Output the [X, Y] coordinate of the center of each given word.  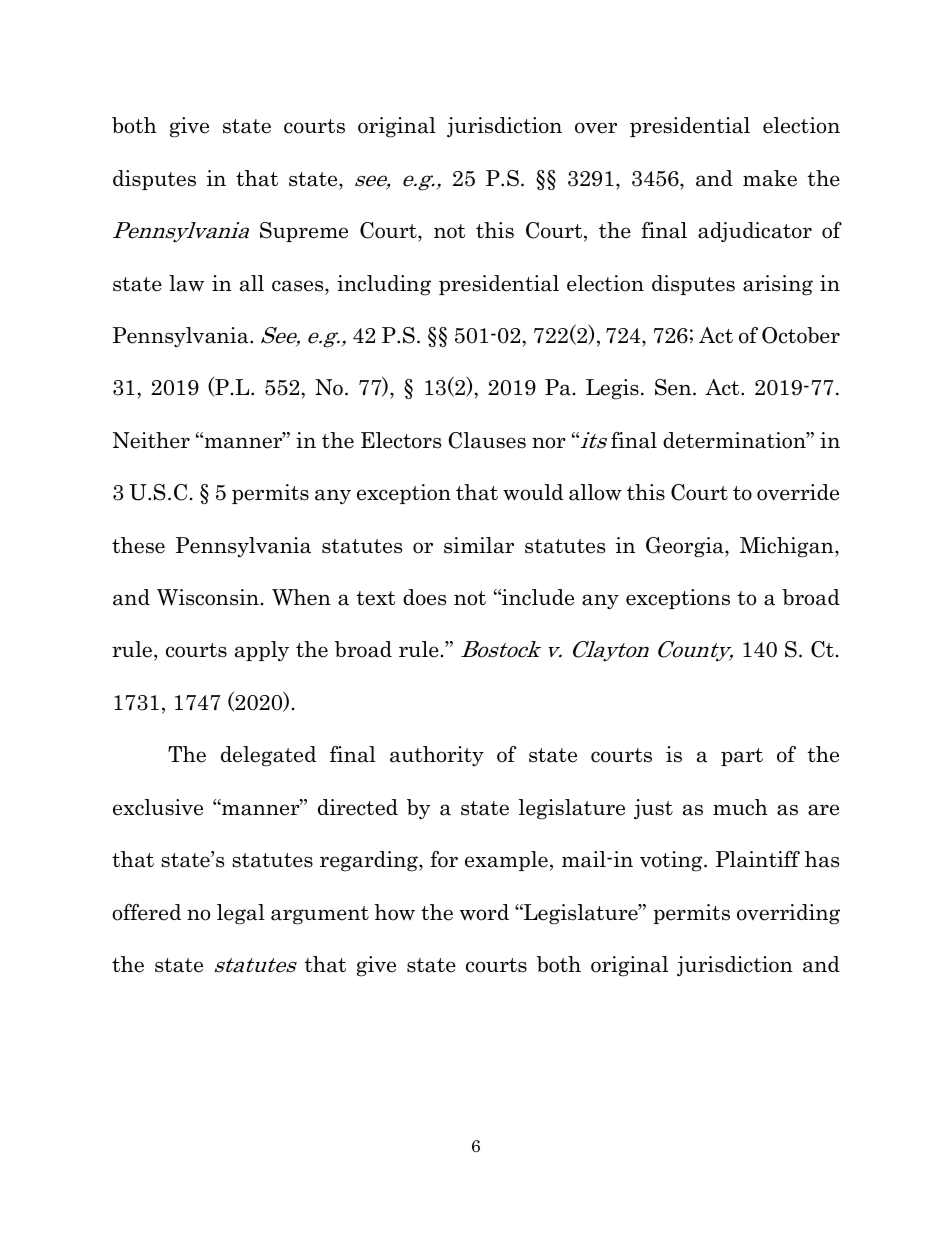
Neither [151, 440]
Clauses [487, 440]
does [424, 597]
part [742, 757]
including [384, 285]
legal [241, 914]
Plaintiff [758, 859]
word [484, 912]
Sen [674, 387]
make [770, 178]
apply [262, 651]
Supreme [304, 232]
